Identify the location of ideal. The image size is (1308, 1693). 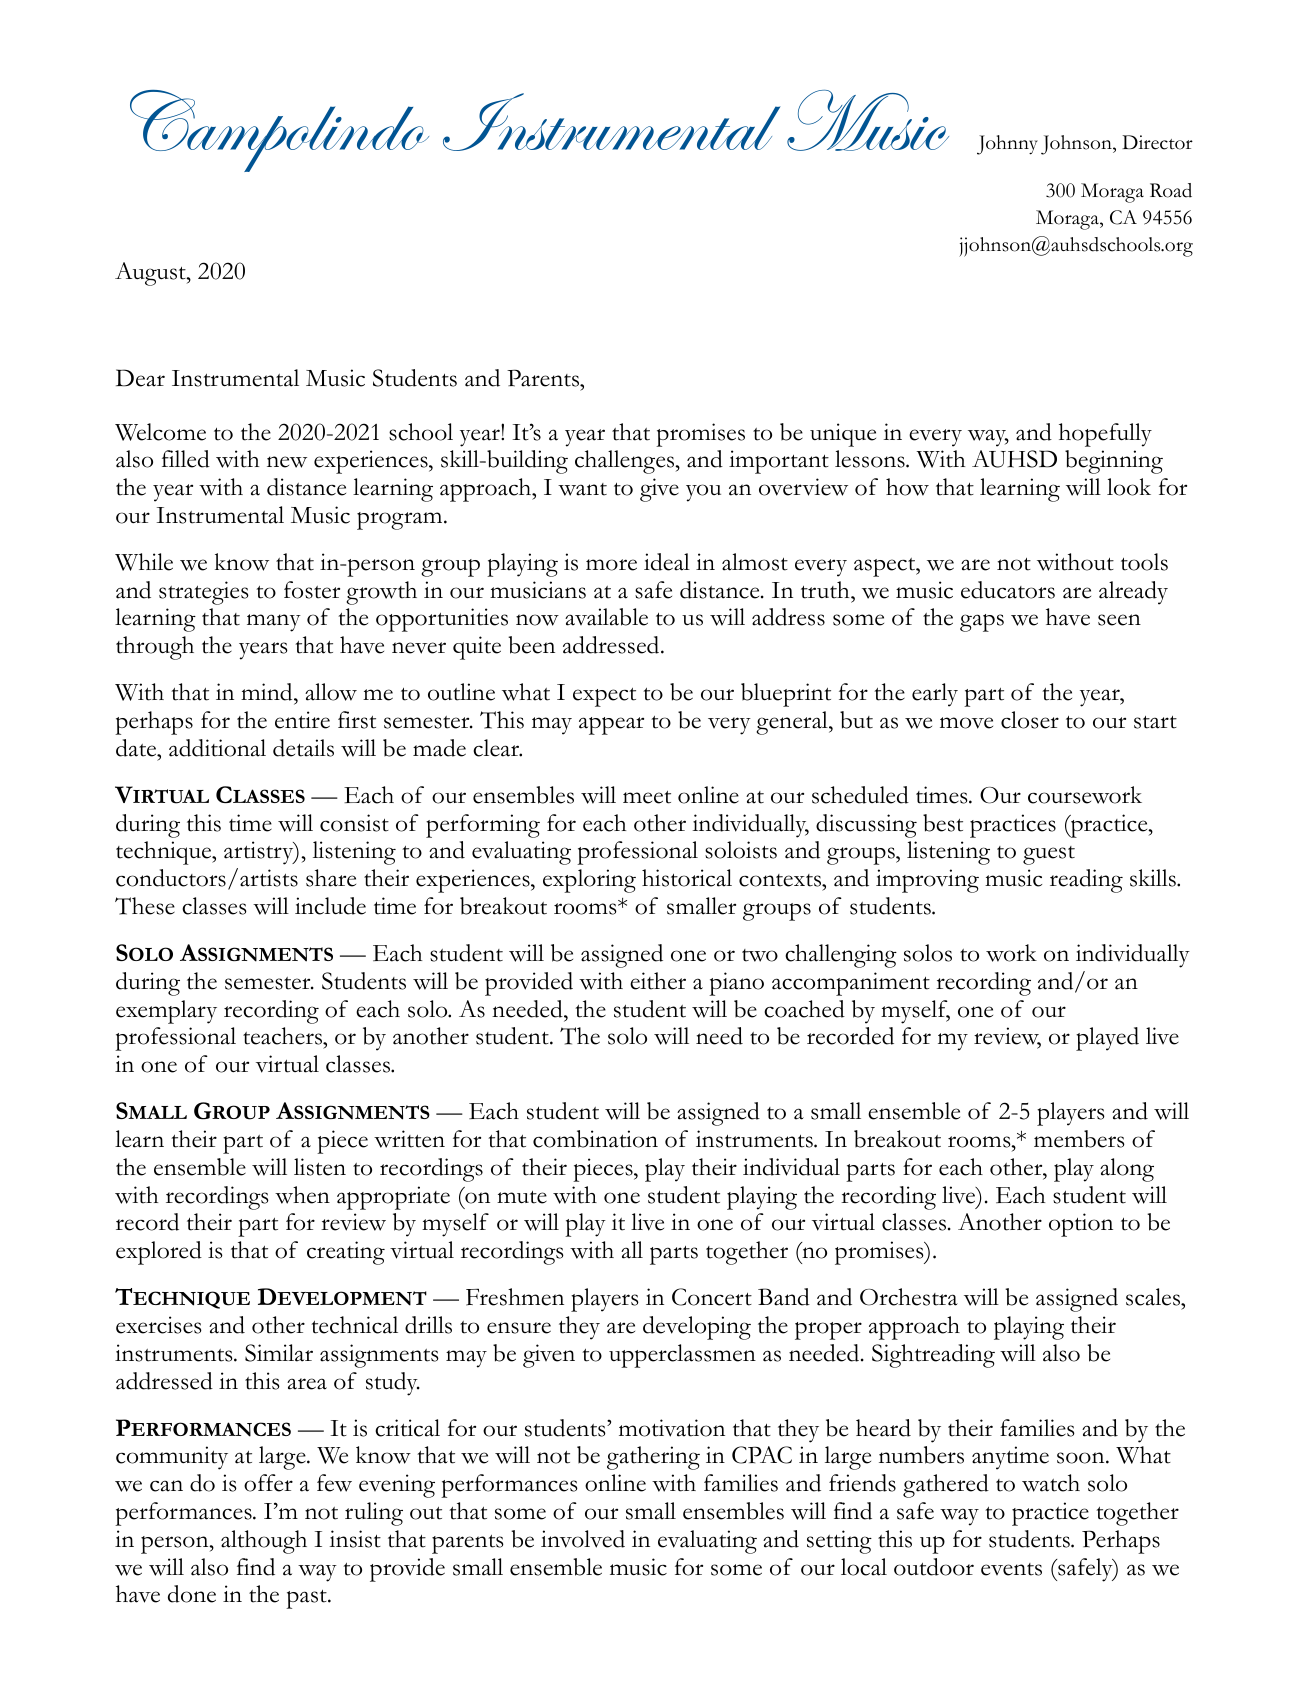
(667, 562).
